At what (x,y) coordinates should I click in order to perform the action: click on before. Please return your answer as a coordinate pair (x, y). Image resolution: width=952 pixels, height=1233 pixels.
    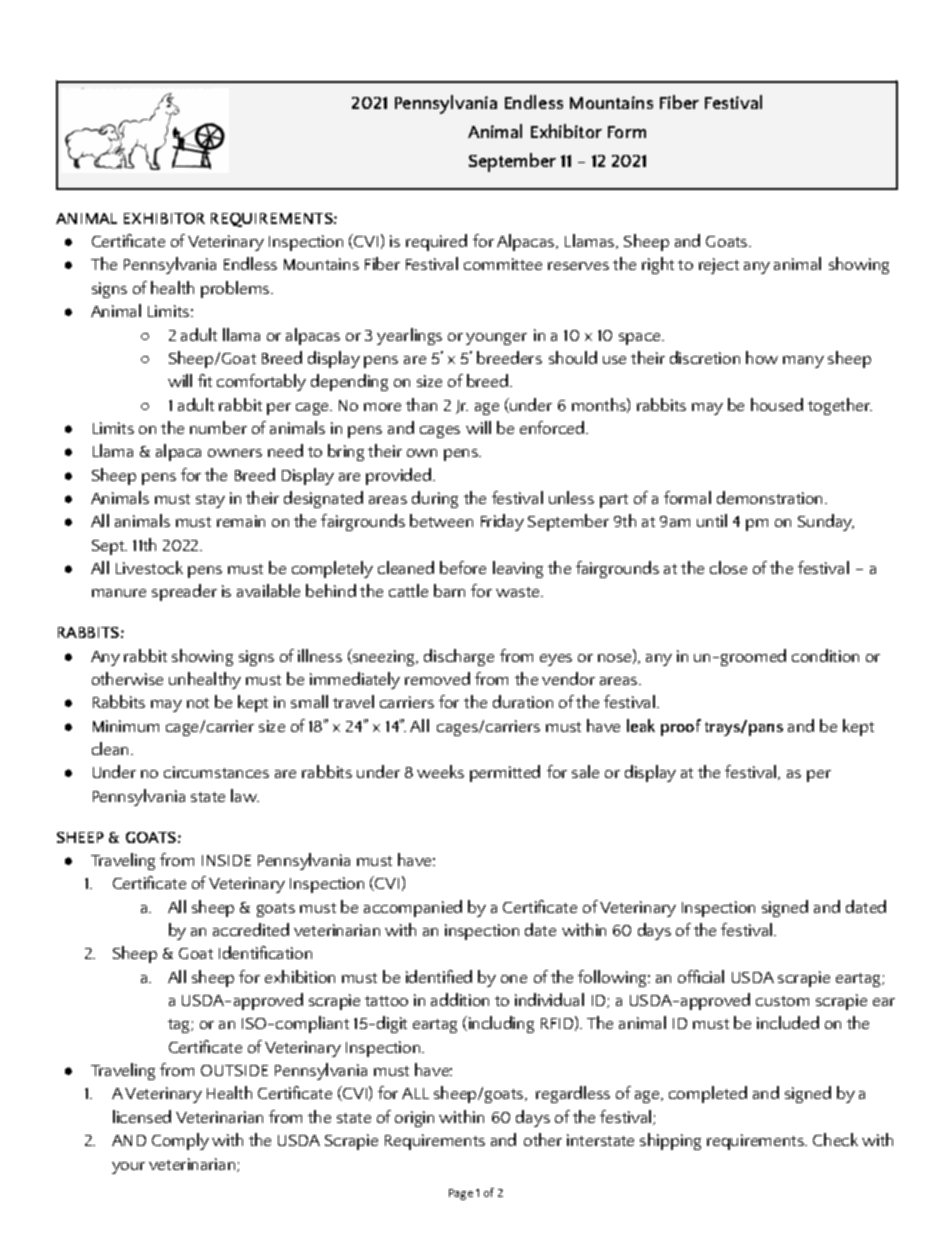
    Looking at the image, I should click on (463, 567).
